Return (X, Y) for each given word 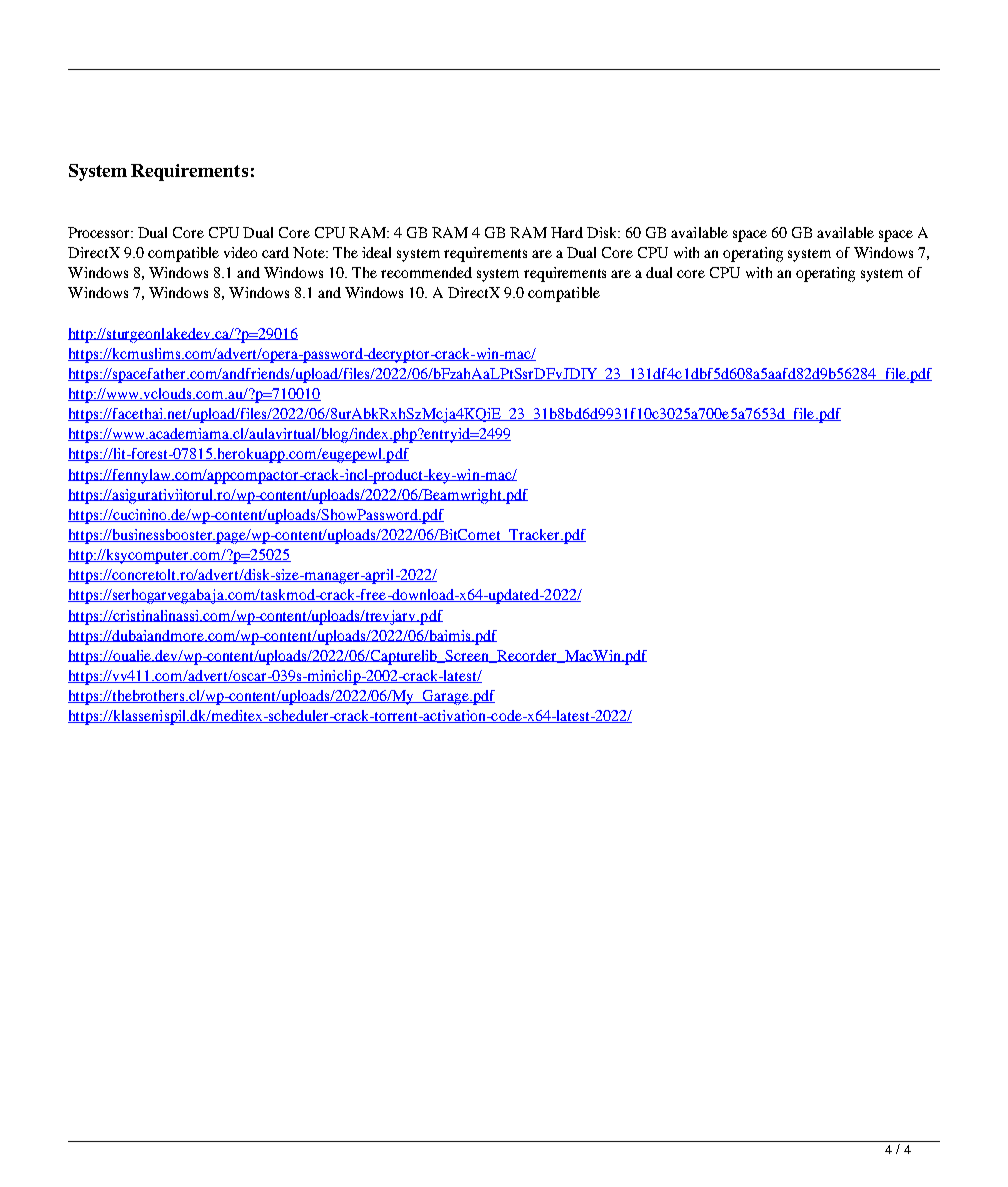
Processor (100, 232)
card (275, 252)
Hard (567, 232)
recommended (426, 272)
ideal (376, 252)
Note (310, 252)
